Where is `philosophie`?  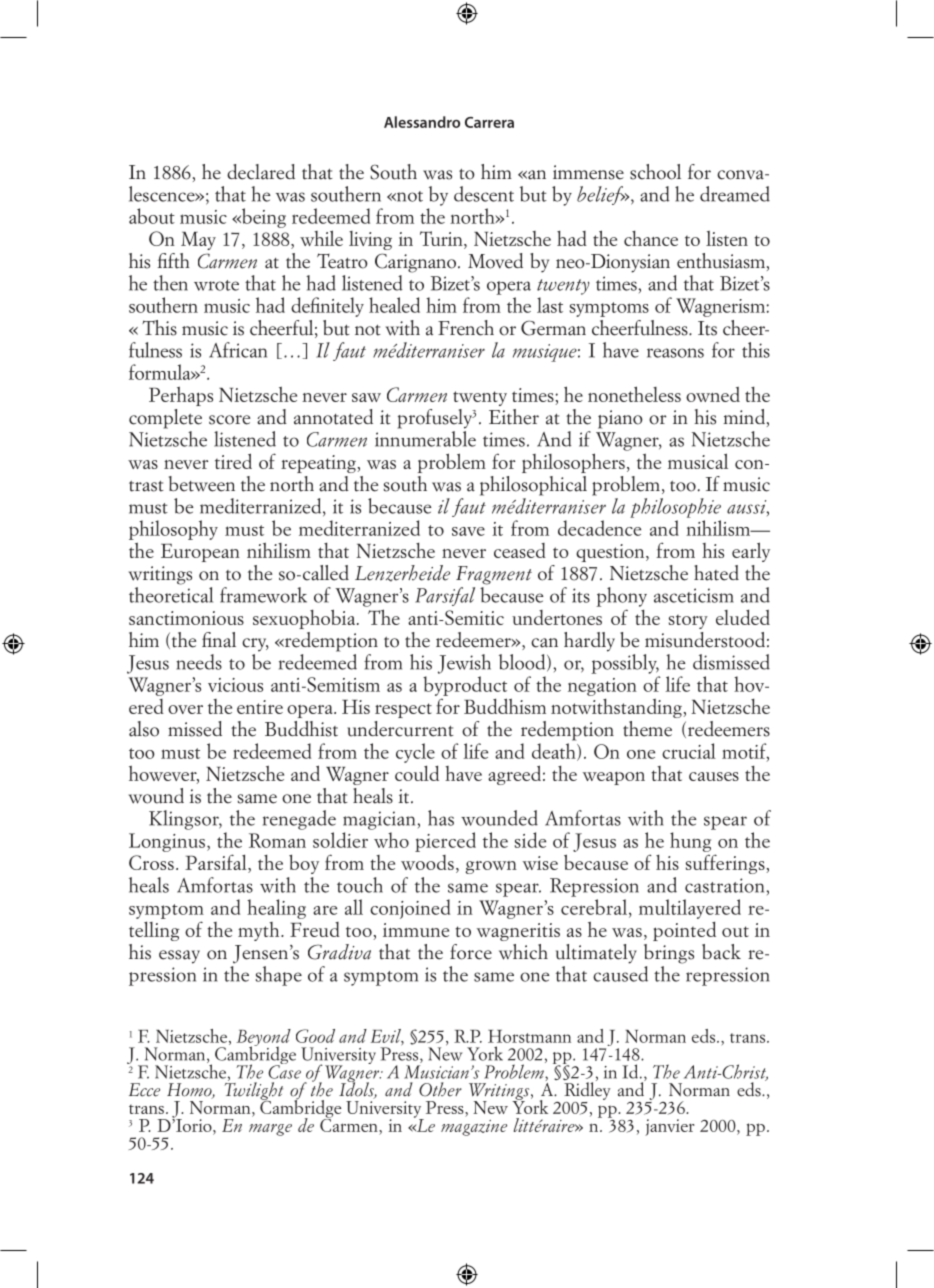
philosophie is located at coordinates (675, 508).
